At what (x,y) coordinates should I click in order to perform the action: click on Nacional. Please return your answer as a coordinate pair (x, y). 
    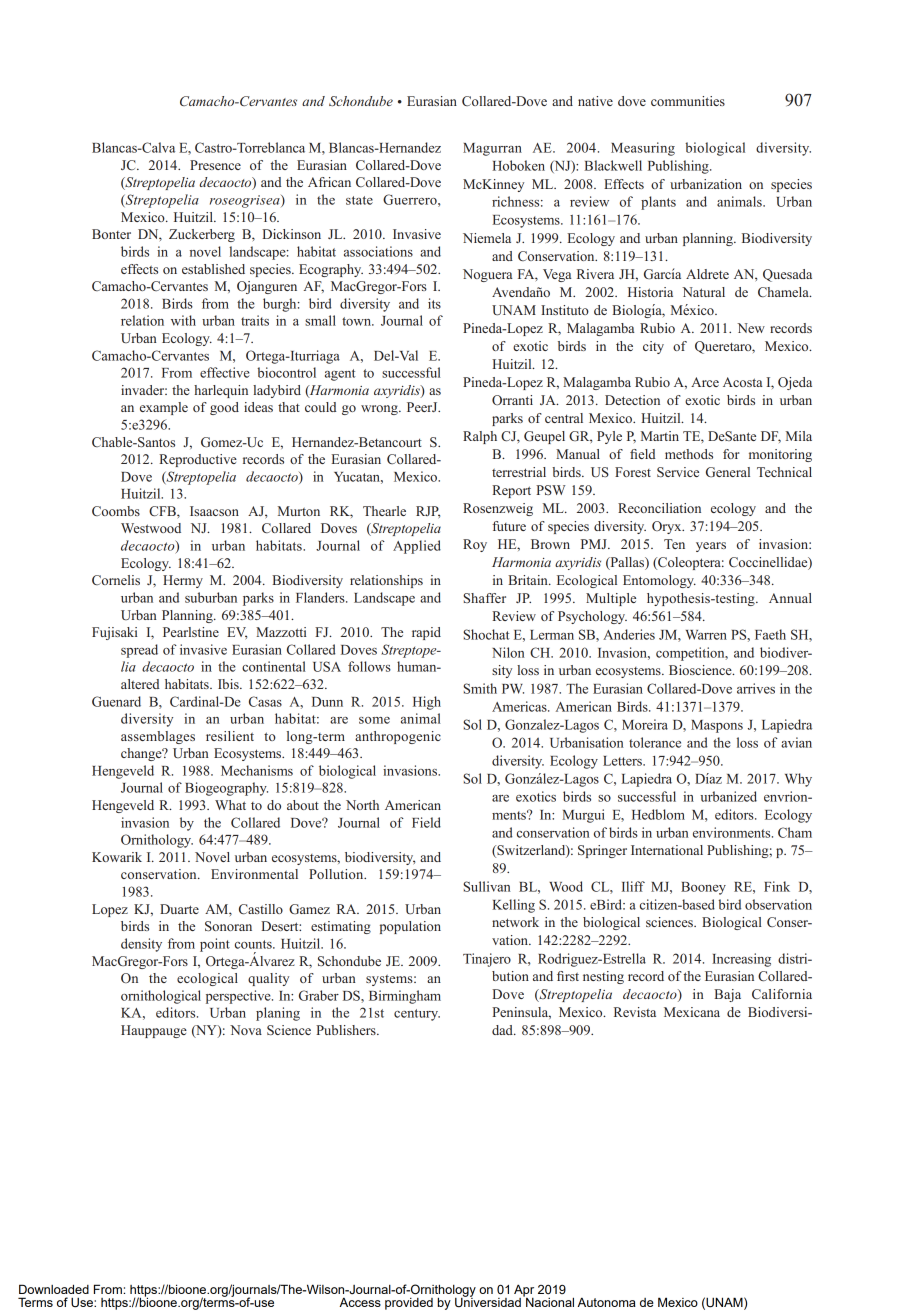
    Looking at the image, I should click on (549, 1301).
